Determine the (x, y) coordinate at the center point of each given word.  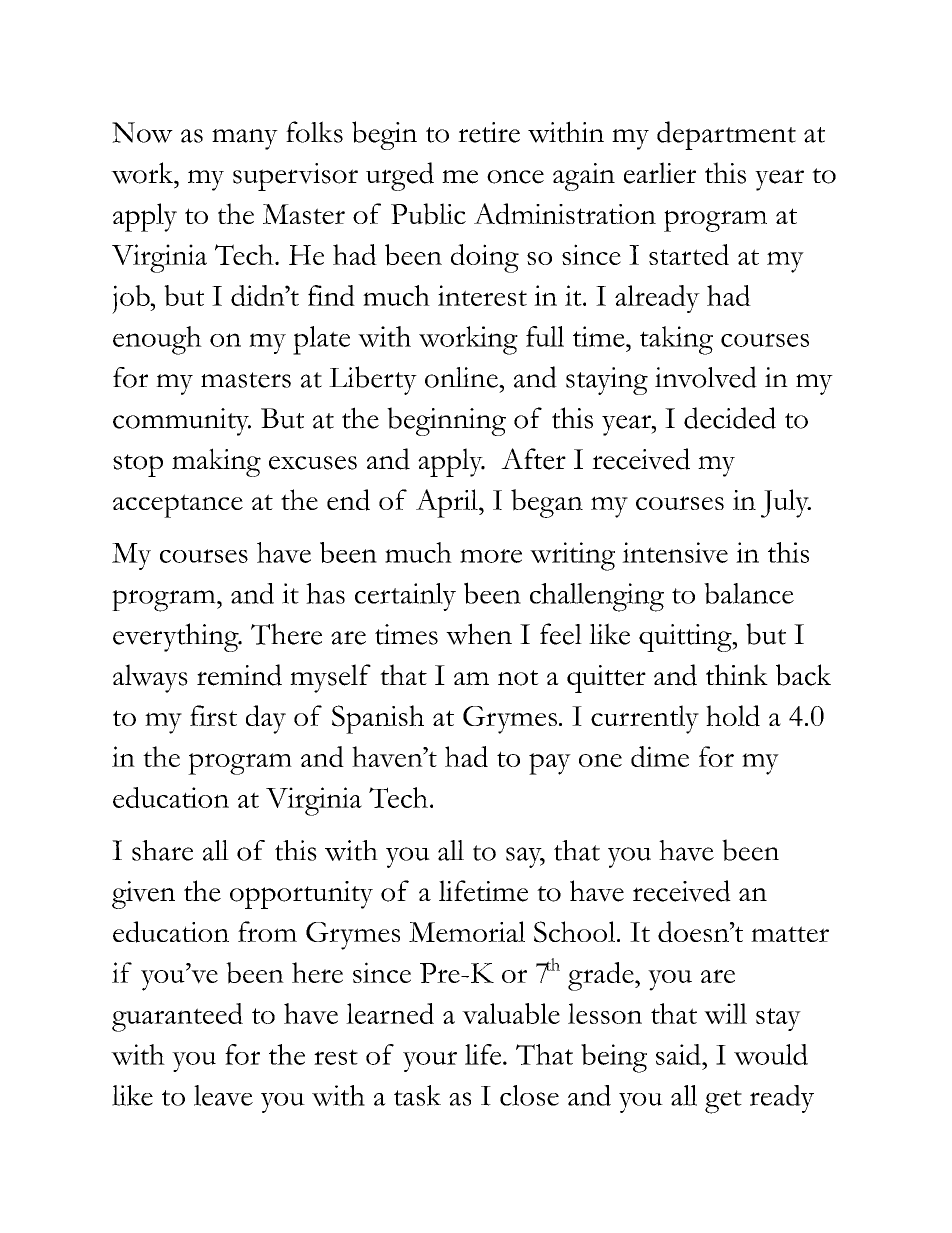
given (143, 895)
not (518, 678)
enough (157, 340)
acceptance (178, 506)
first (213, 715)
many (245, 139)
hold (733, 716)
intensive (675, 552)
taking (676, 340)
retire (489, 132)
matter (790, 934)
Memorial (467, 931)
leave (223, 1095)
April (448, 503)
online (462, 377)
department (726, 135)
